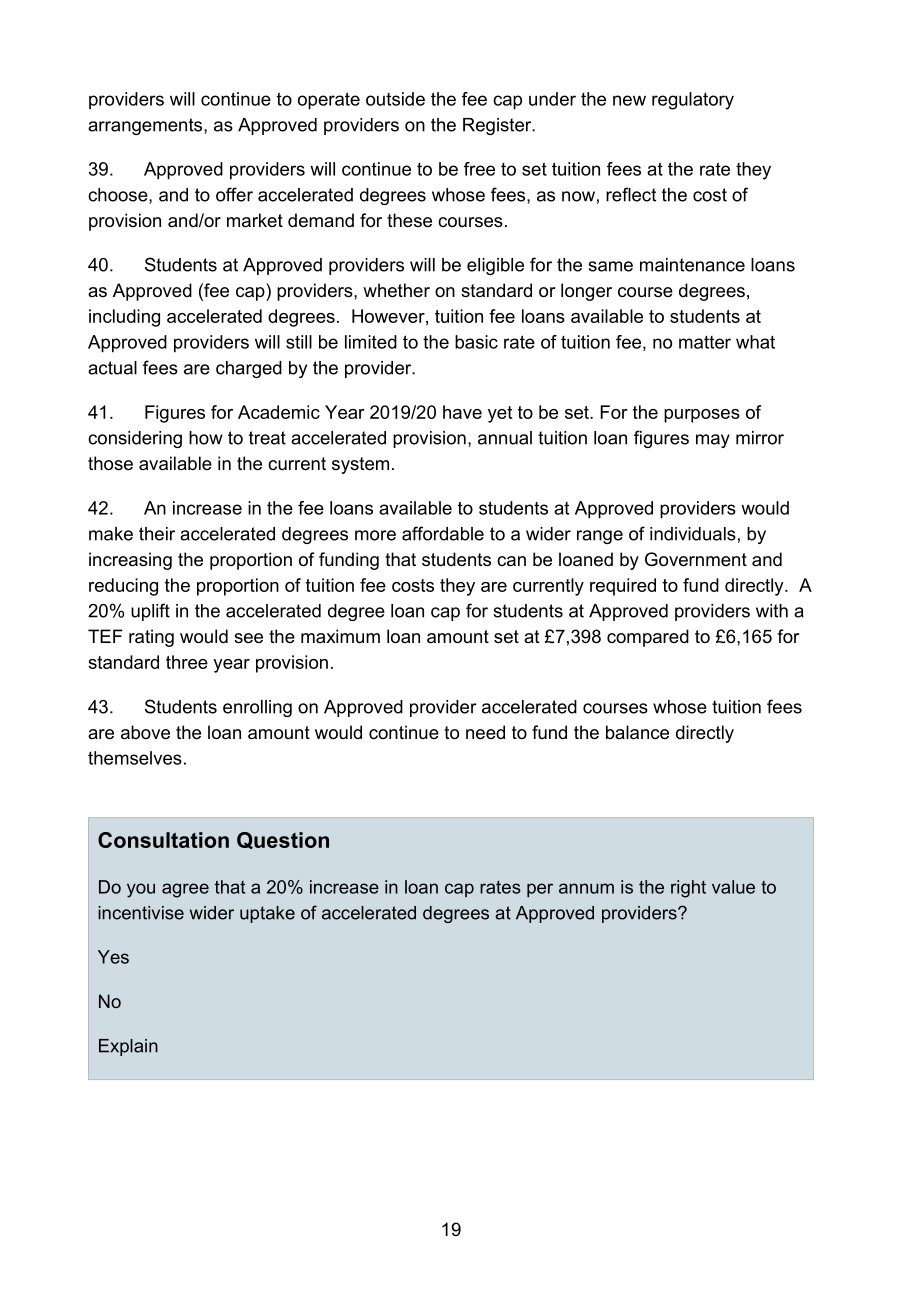 The width and height of the document is (924, 1308). What do you see at coordinates (234, 194) in the document?
I see `offer` at bounding box center [234, 194].
